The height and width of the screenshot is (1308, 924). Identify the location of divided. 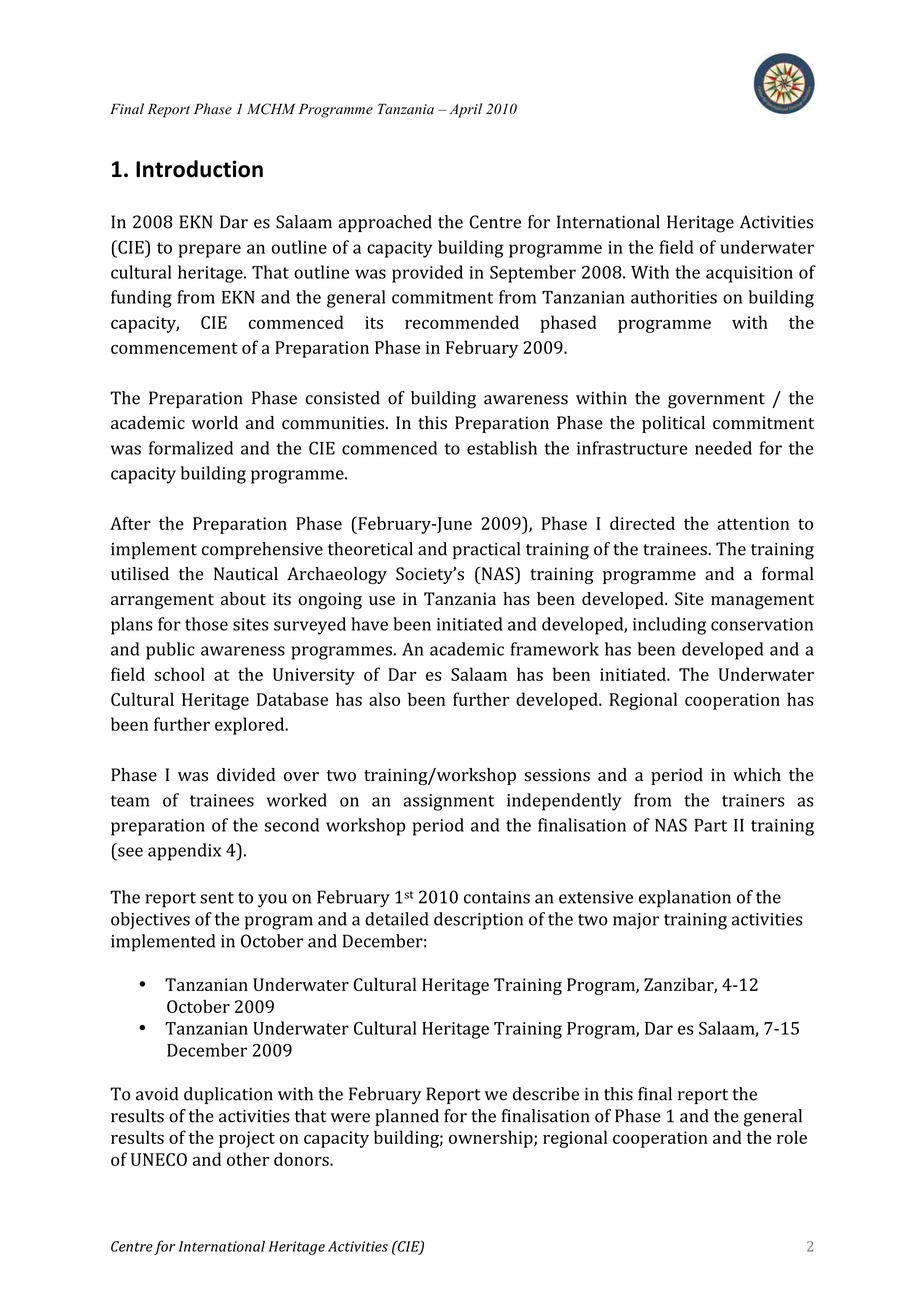
(246, 774).
